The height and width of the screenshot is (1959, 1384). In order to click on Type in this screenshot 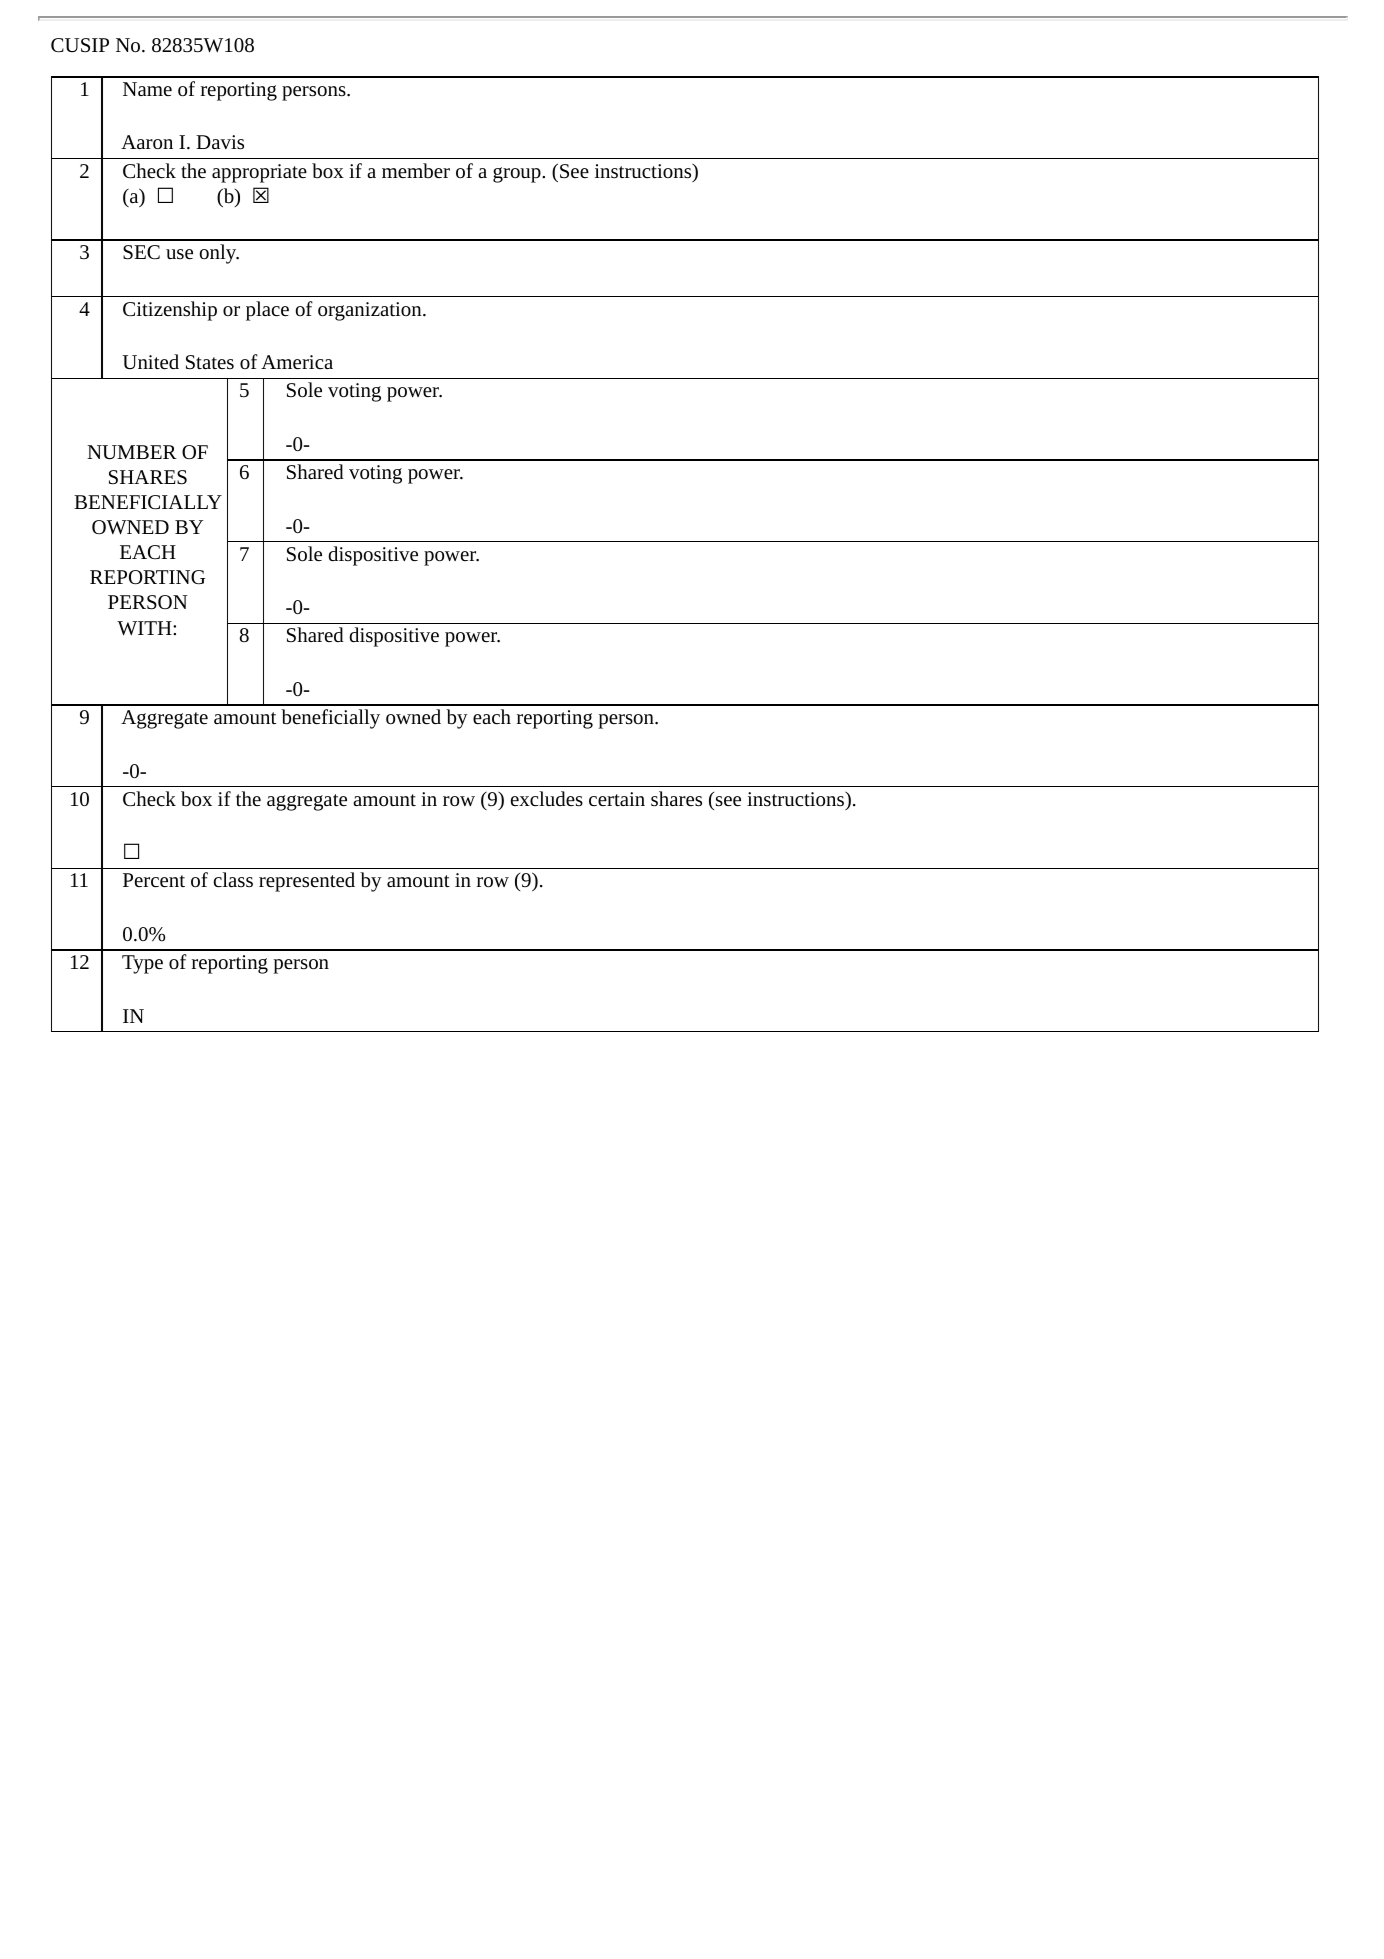, I will do `click(142, 964)`.
